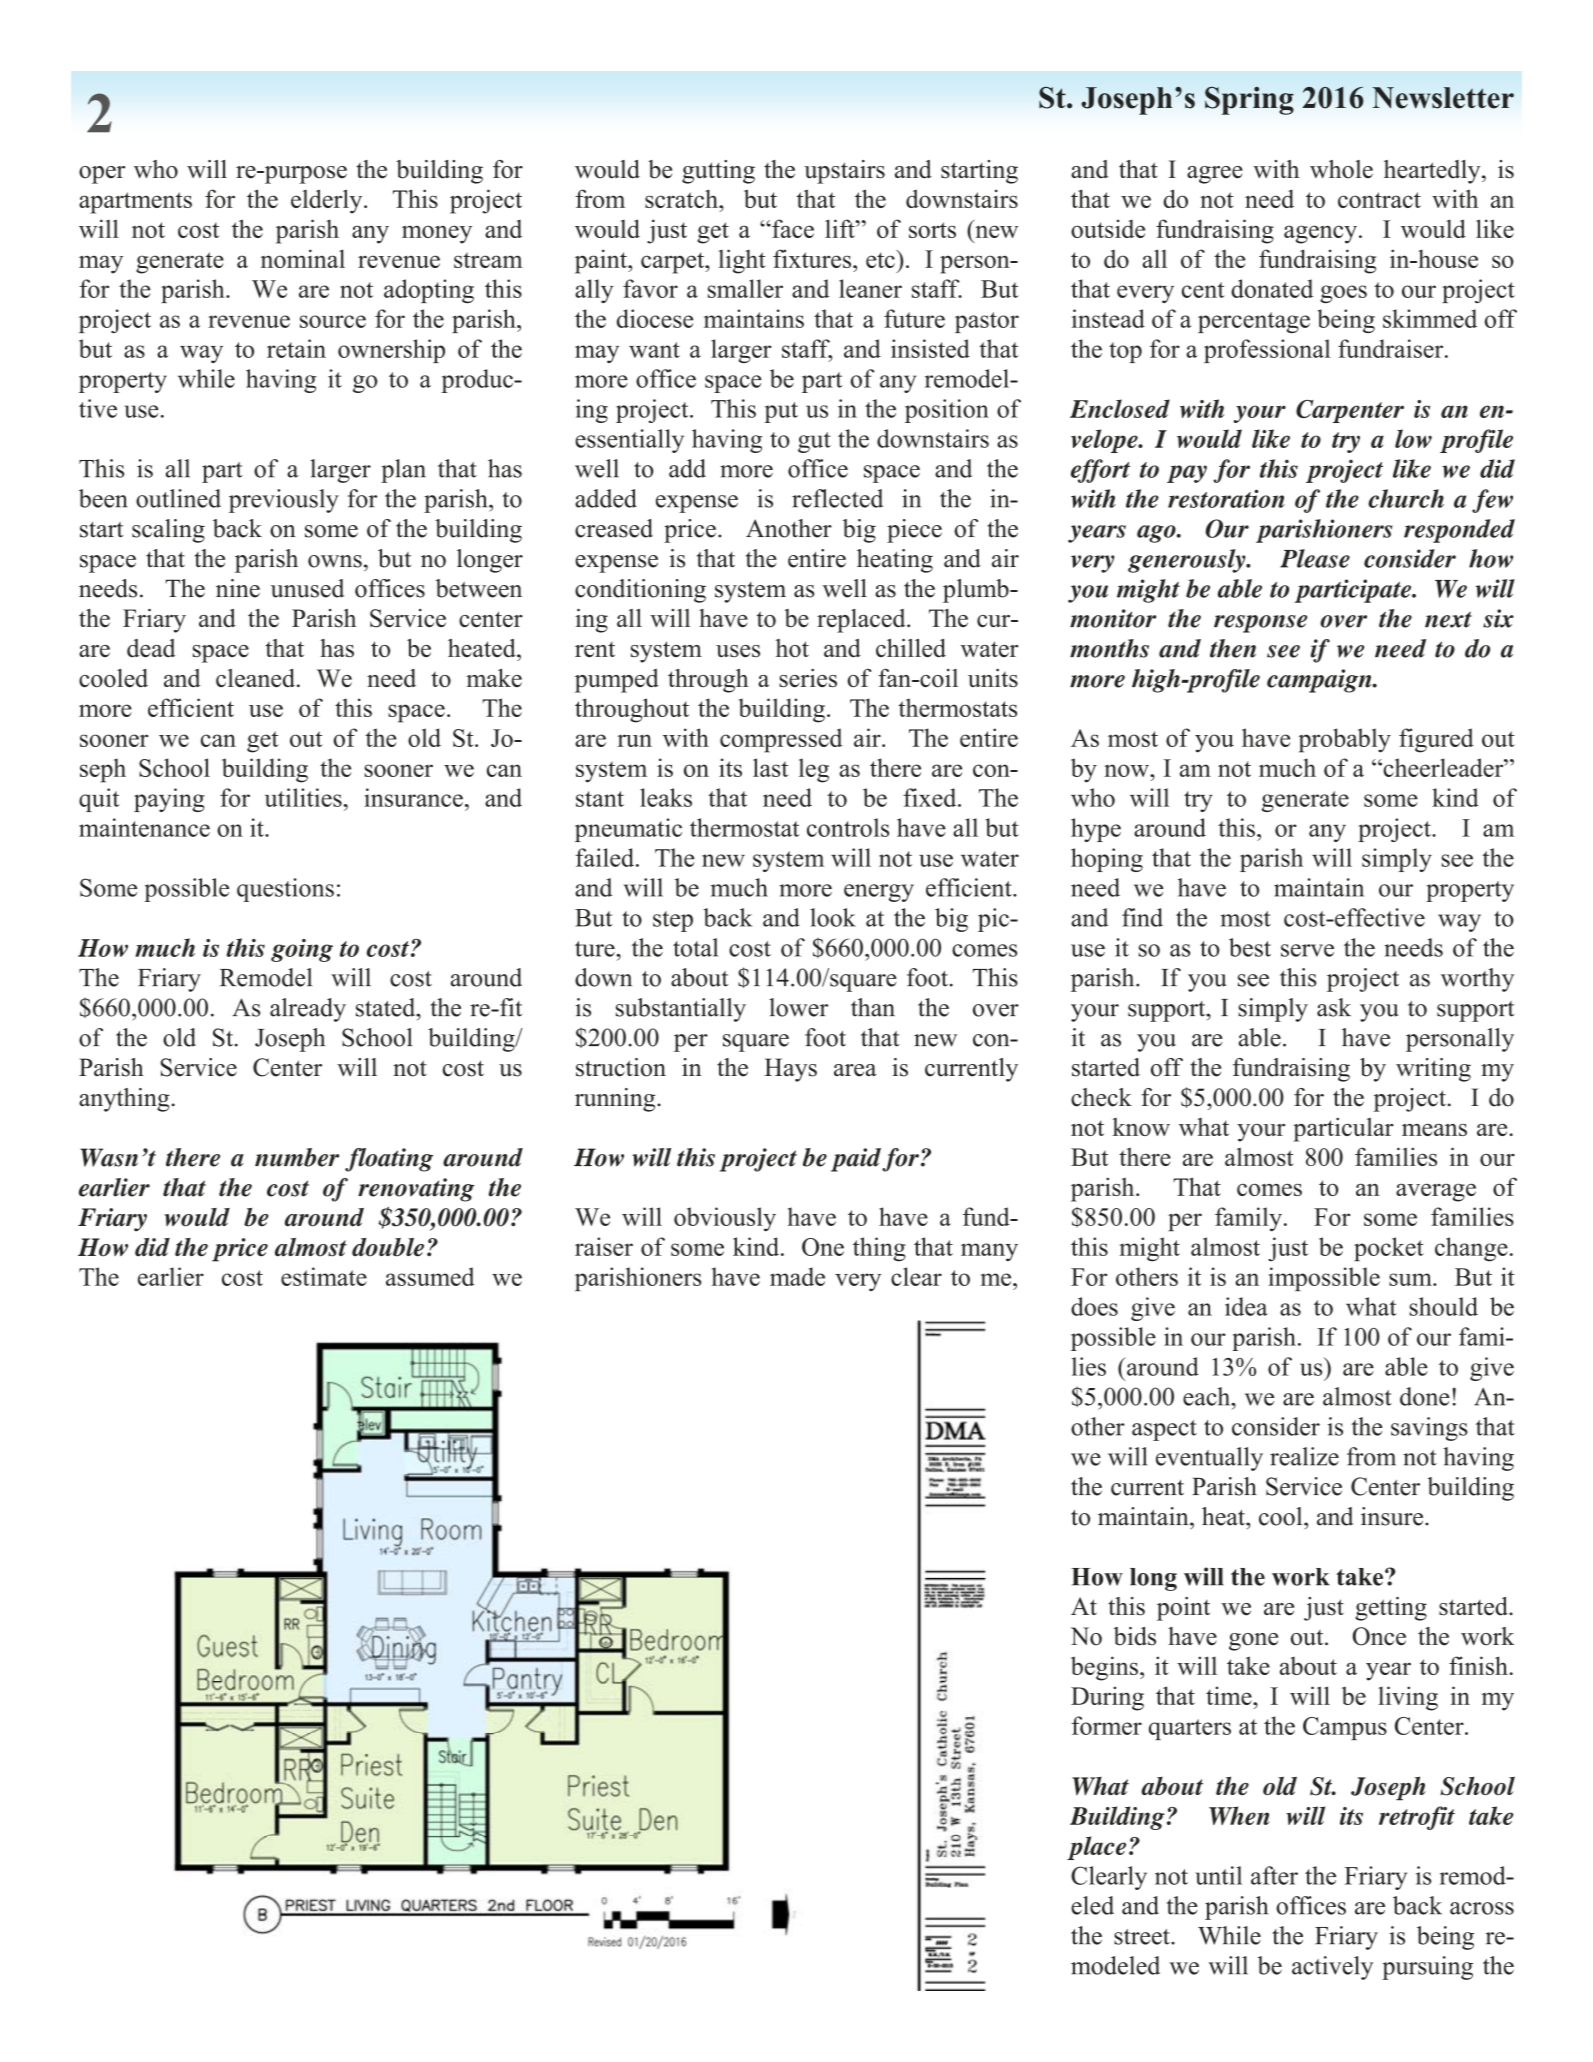 Image resolution: width=1593 pixels, height=2062 pixels. I want to click on elderly, so click(328, 201).
